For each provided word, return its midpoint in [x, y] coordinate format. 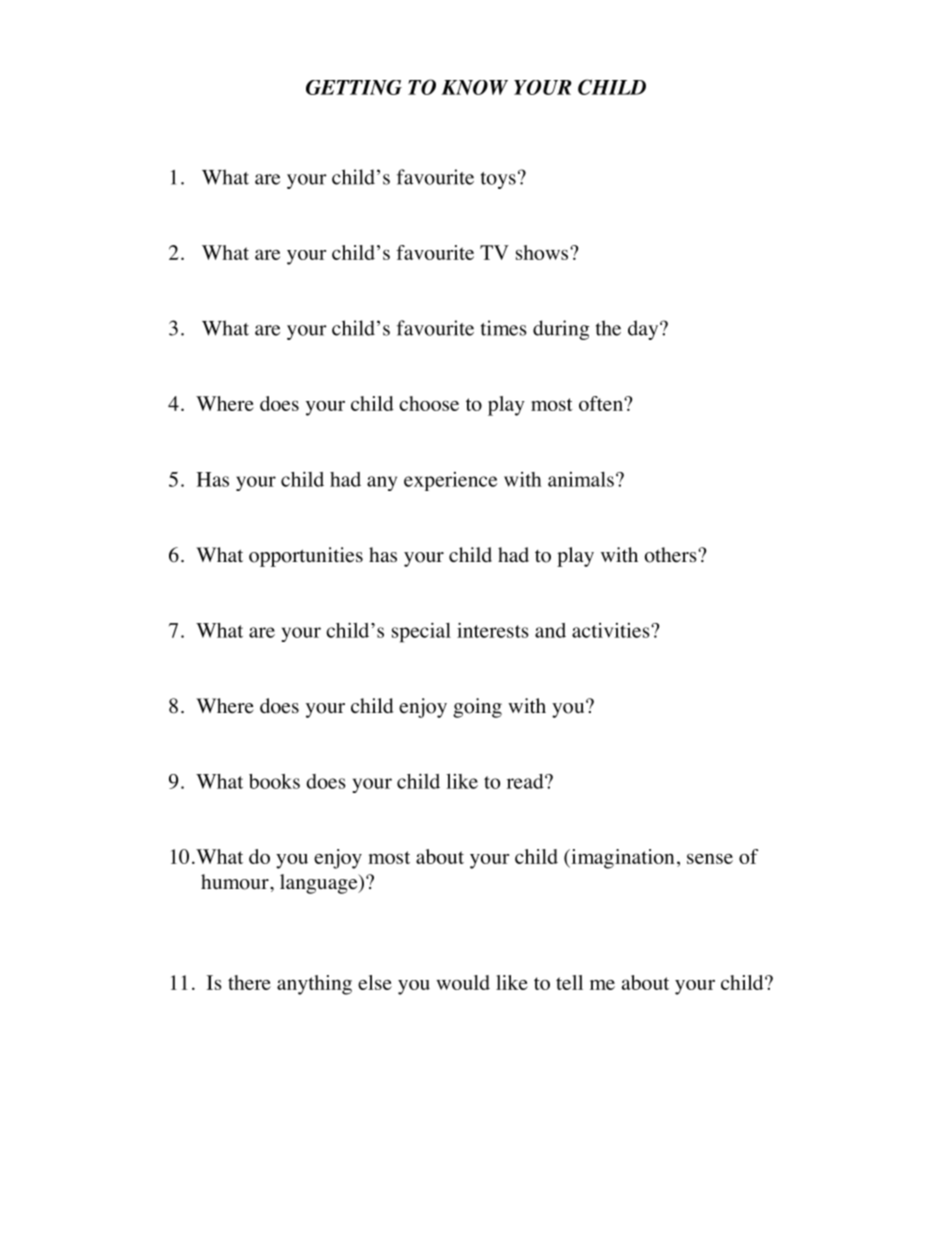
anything [314, 985]
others [672, 555]
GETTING [354, 87]
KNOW [474, 87]
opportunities [306, 557]
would [463, 982]
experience [450, 481]
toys [498, 180]
